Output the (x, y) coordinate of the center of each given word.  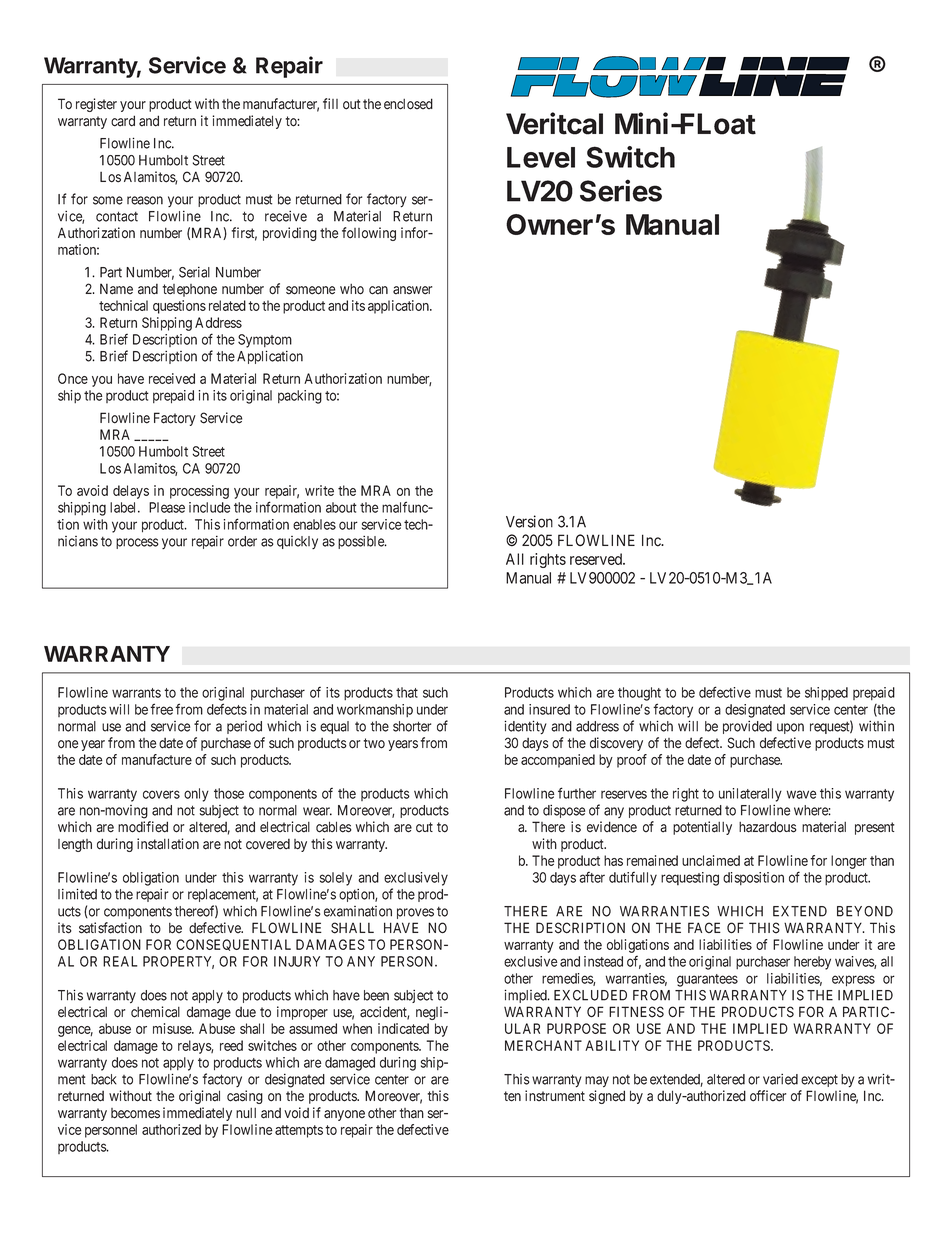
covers (161, 794)
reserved (597, 559)
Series (621, 190)
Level (541, 157)
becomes (135, 1113)
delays (131, 492)
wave (802, 794)
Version (529, 521)
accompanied (558, 761)
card (123, 121)
